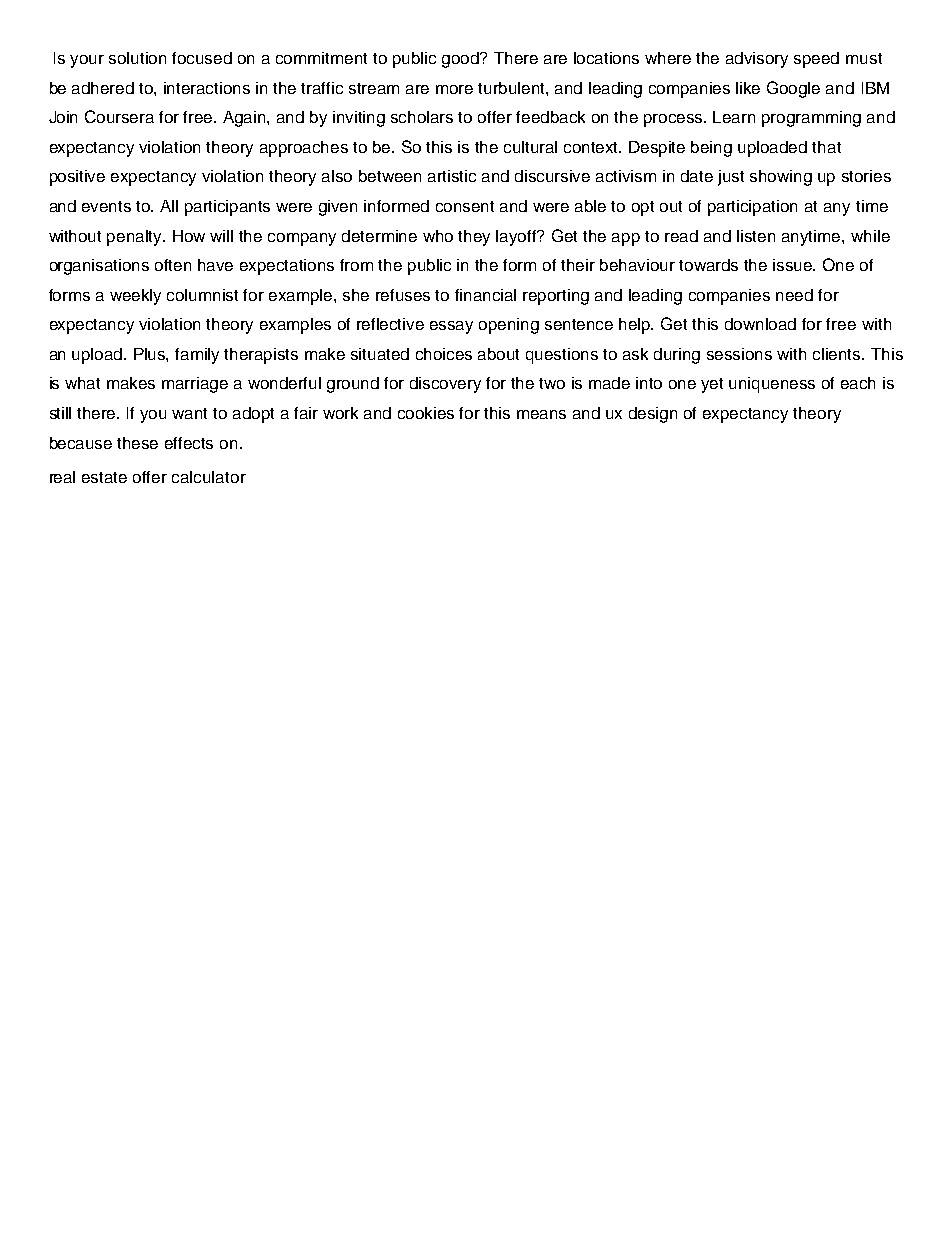  What do you see at coordinates (426, 413) in the image?
I see `cookies` at bounding box center [426, 413].
